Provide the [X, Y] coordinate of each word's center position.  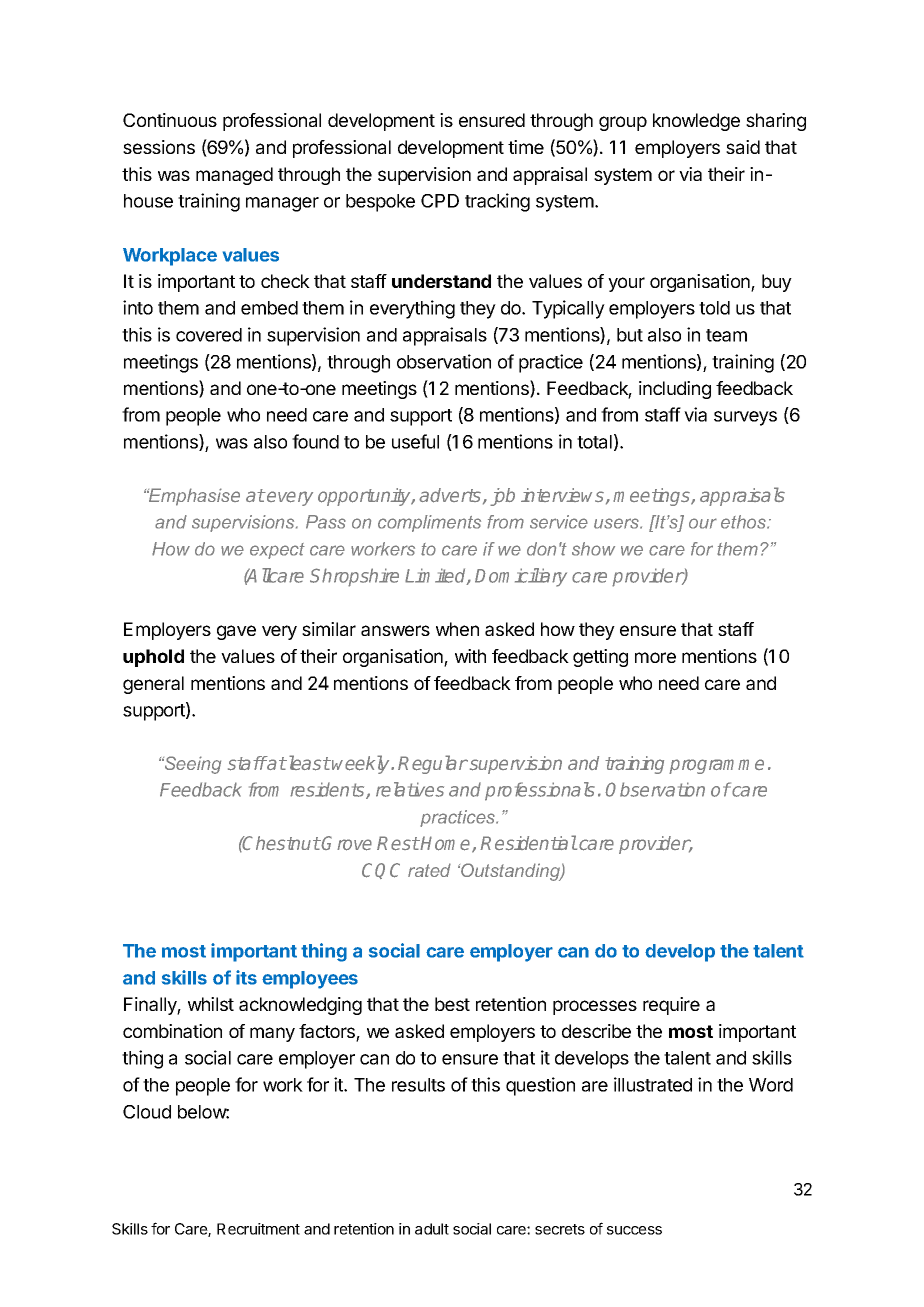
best [452, 1004]
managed [234, 176]
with [470, 656]
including [675, 390]
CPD [440, 201]
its [246, 977]
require [671, 1006]
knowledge [696, 122]
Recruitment [258, 1229]
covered [209, 335]
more [655, 657]
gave [236, 632]
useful [415, 441]
